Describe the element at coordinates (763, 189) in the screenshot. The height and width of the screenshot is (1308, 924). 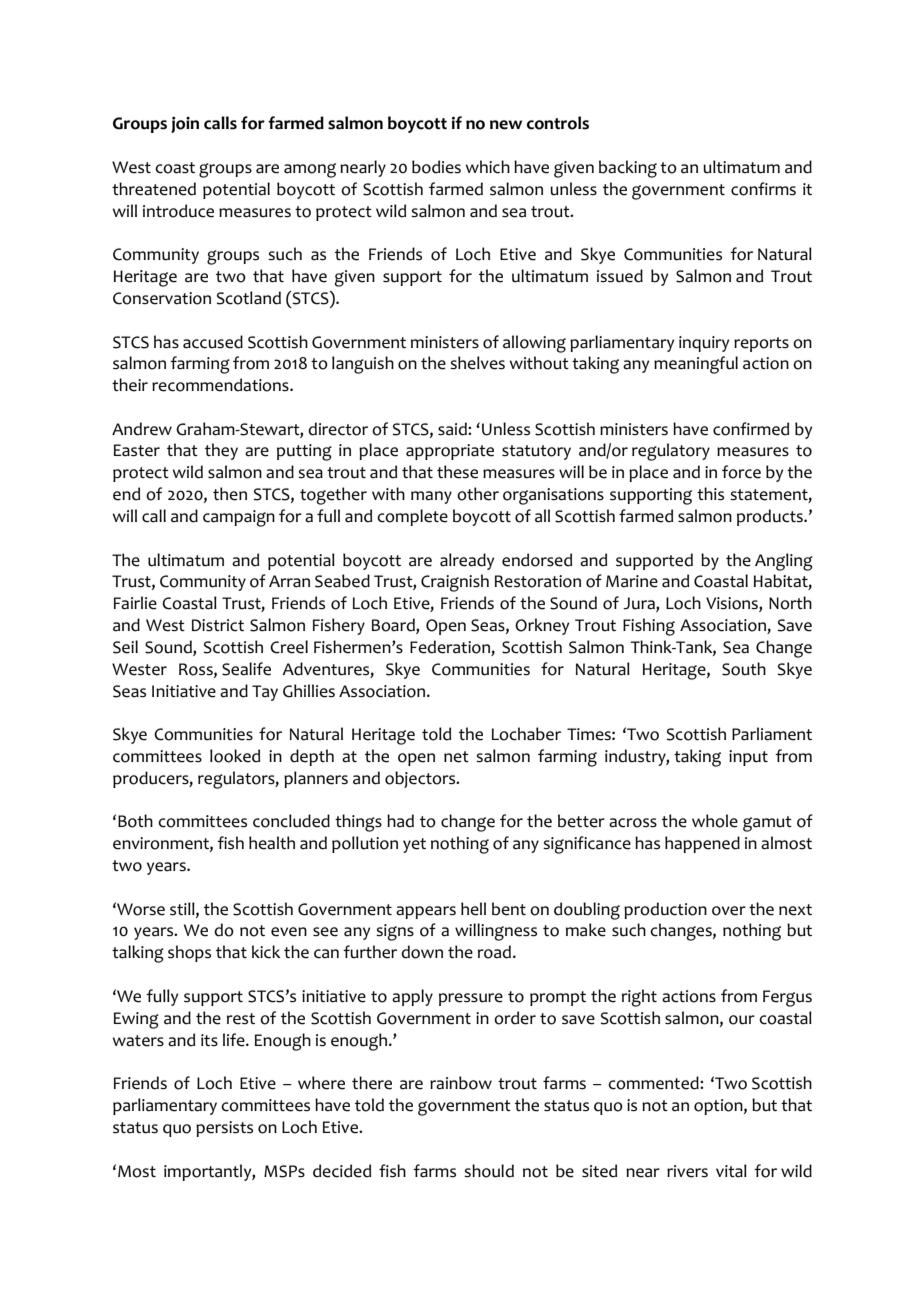
I see `confirms` at that location.
